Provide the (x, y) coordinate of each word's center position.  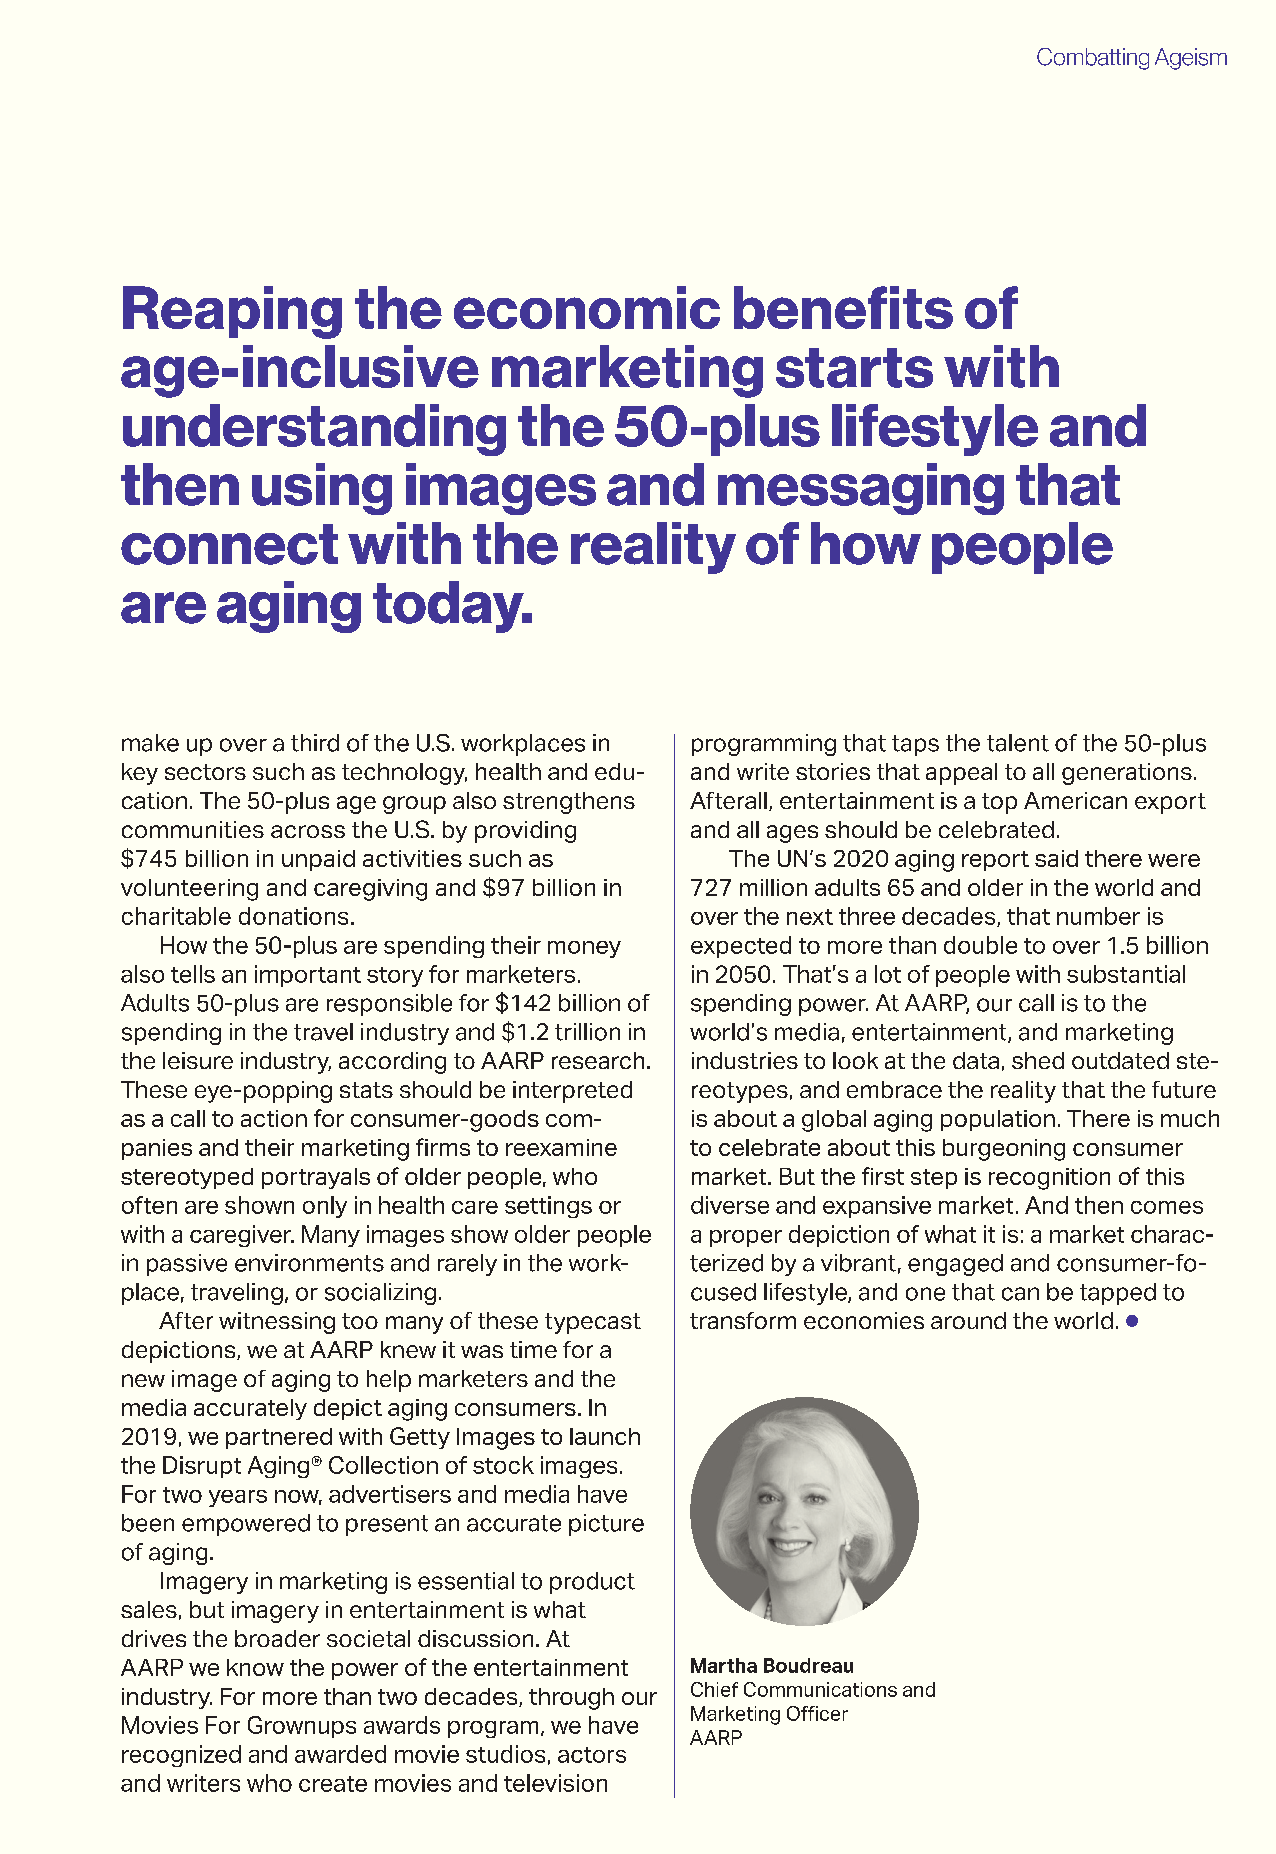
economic (587, 307)
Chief (714, 1689)
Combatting (1093, 59)
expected (741, 947)
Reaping (232, 312)
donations (293, 916)
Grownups (302, 1727)
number (1098, 916)
